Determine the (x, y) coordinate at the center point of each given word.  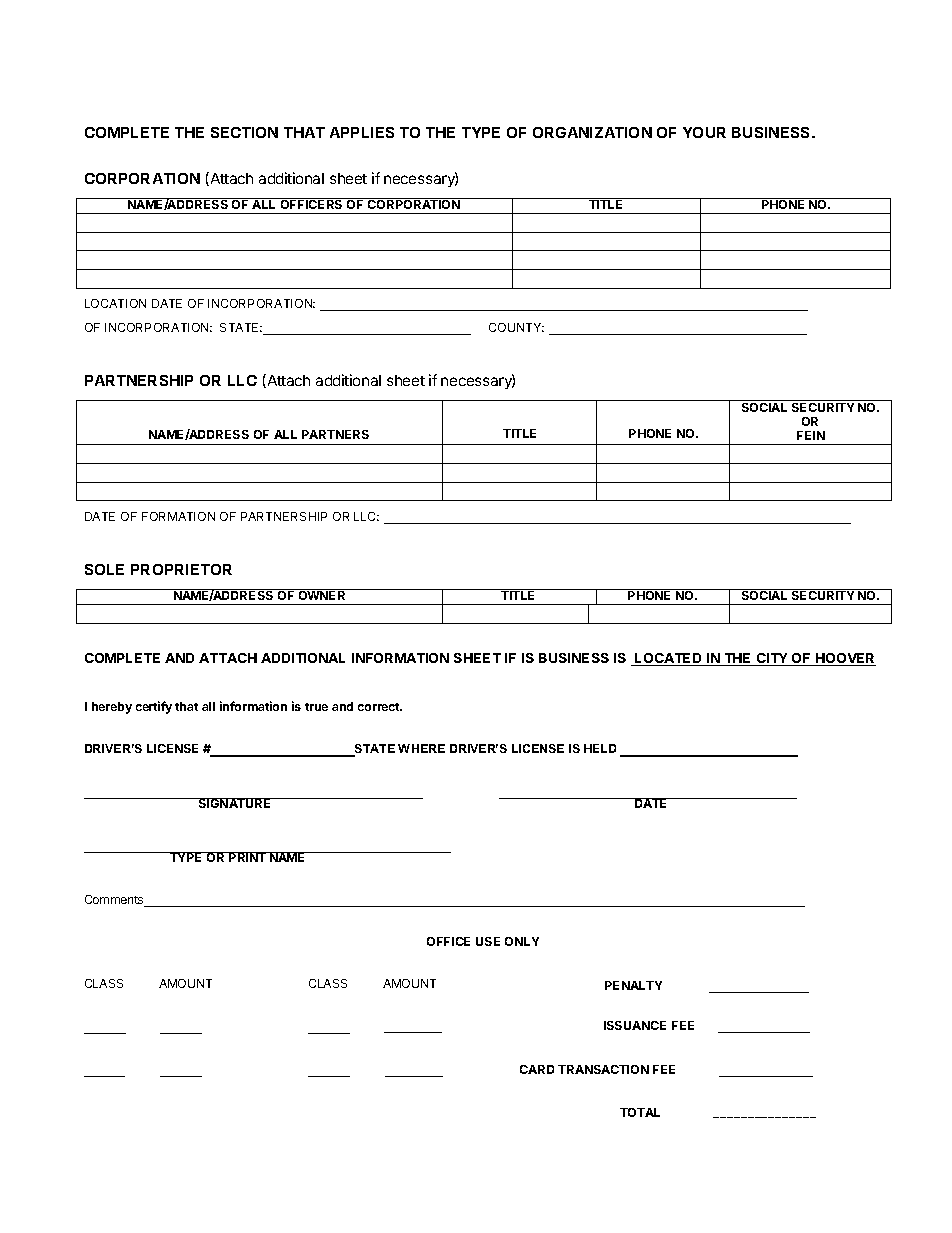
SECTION (244, 132)
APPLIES (362, 132)
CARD (537, 1069)
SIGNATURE (234, 803)
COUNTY (516, 327)
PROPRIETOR (181, 569)
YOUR (704, 132)
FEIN (811, 435)
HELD (600, 748)
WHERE (421, 748)
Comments (115, 901)
